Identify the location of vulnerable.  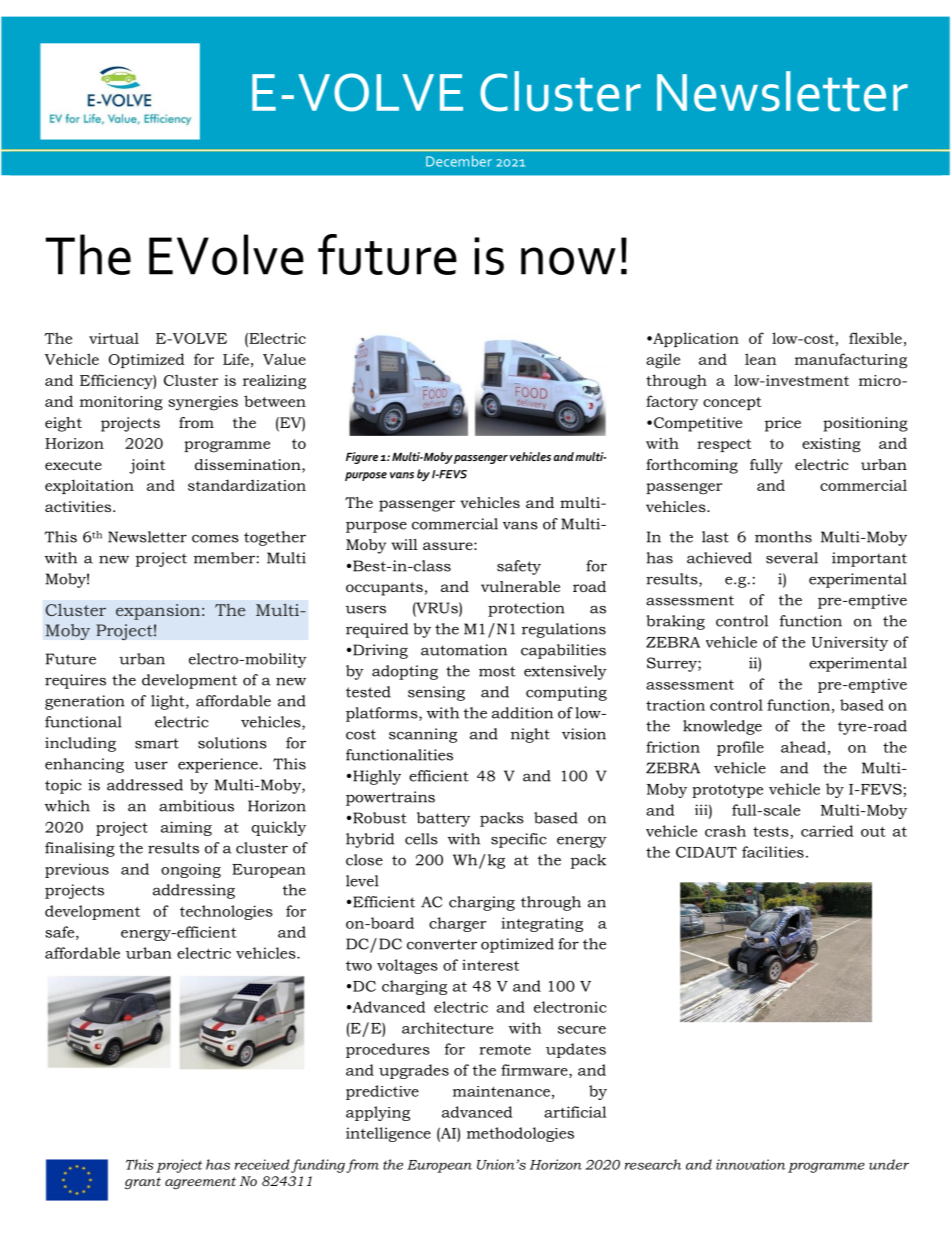
(520, 586).
